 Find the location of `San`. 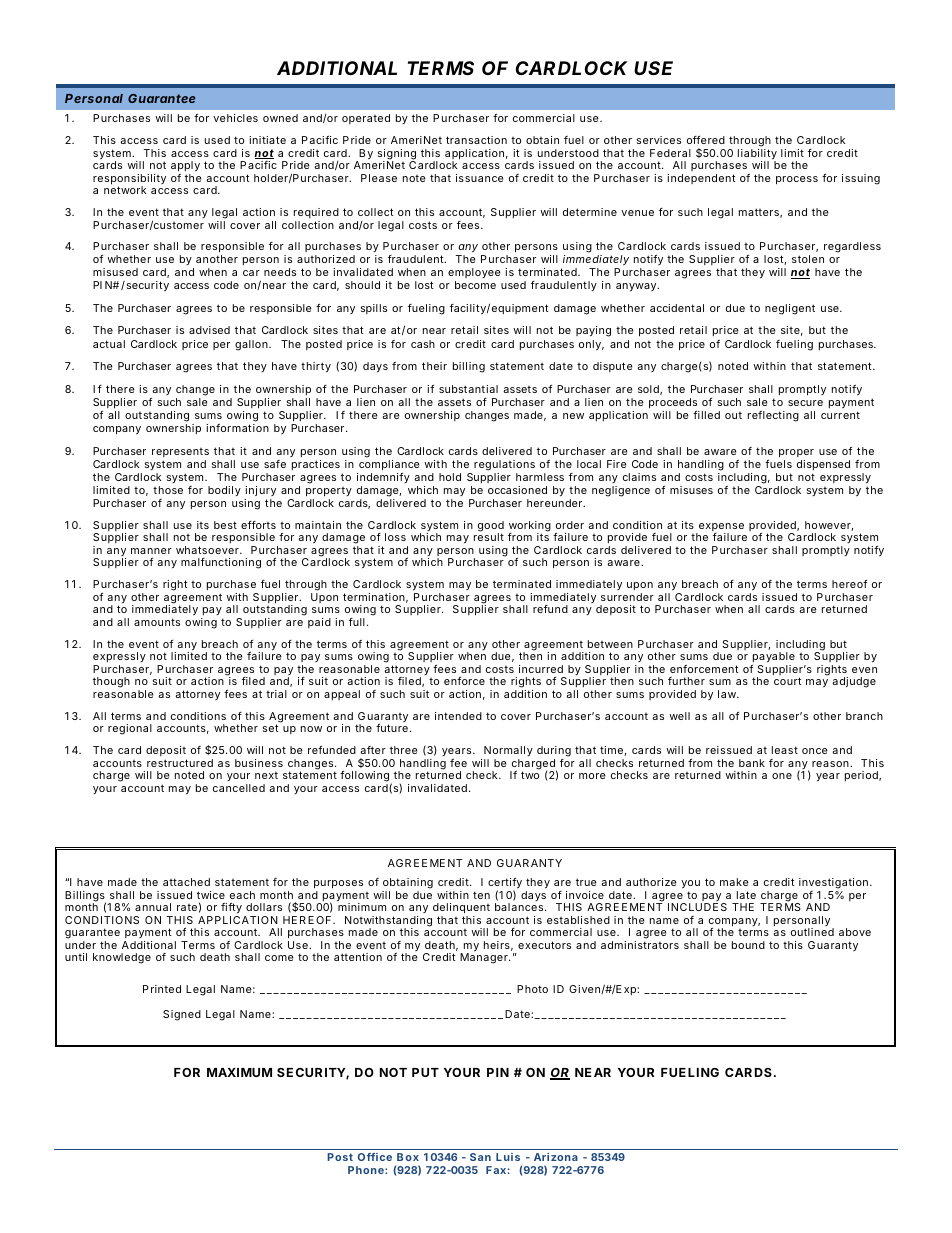

San is located at coordinates (480, 1157).
